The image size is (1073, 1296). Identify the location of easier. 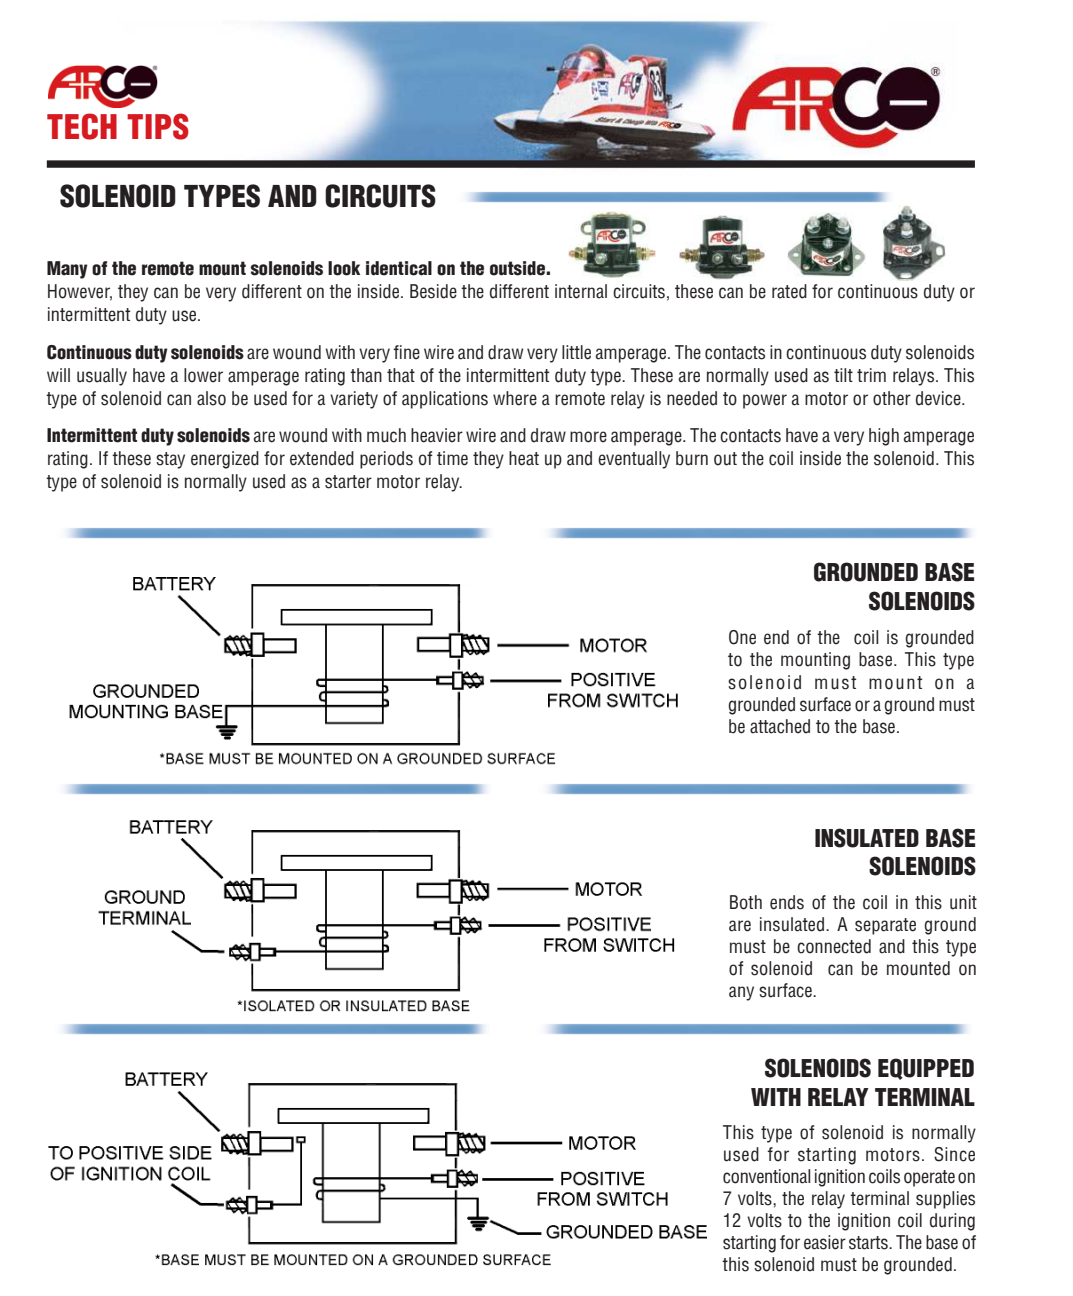
(825, 1242).
